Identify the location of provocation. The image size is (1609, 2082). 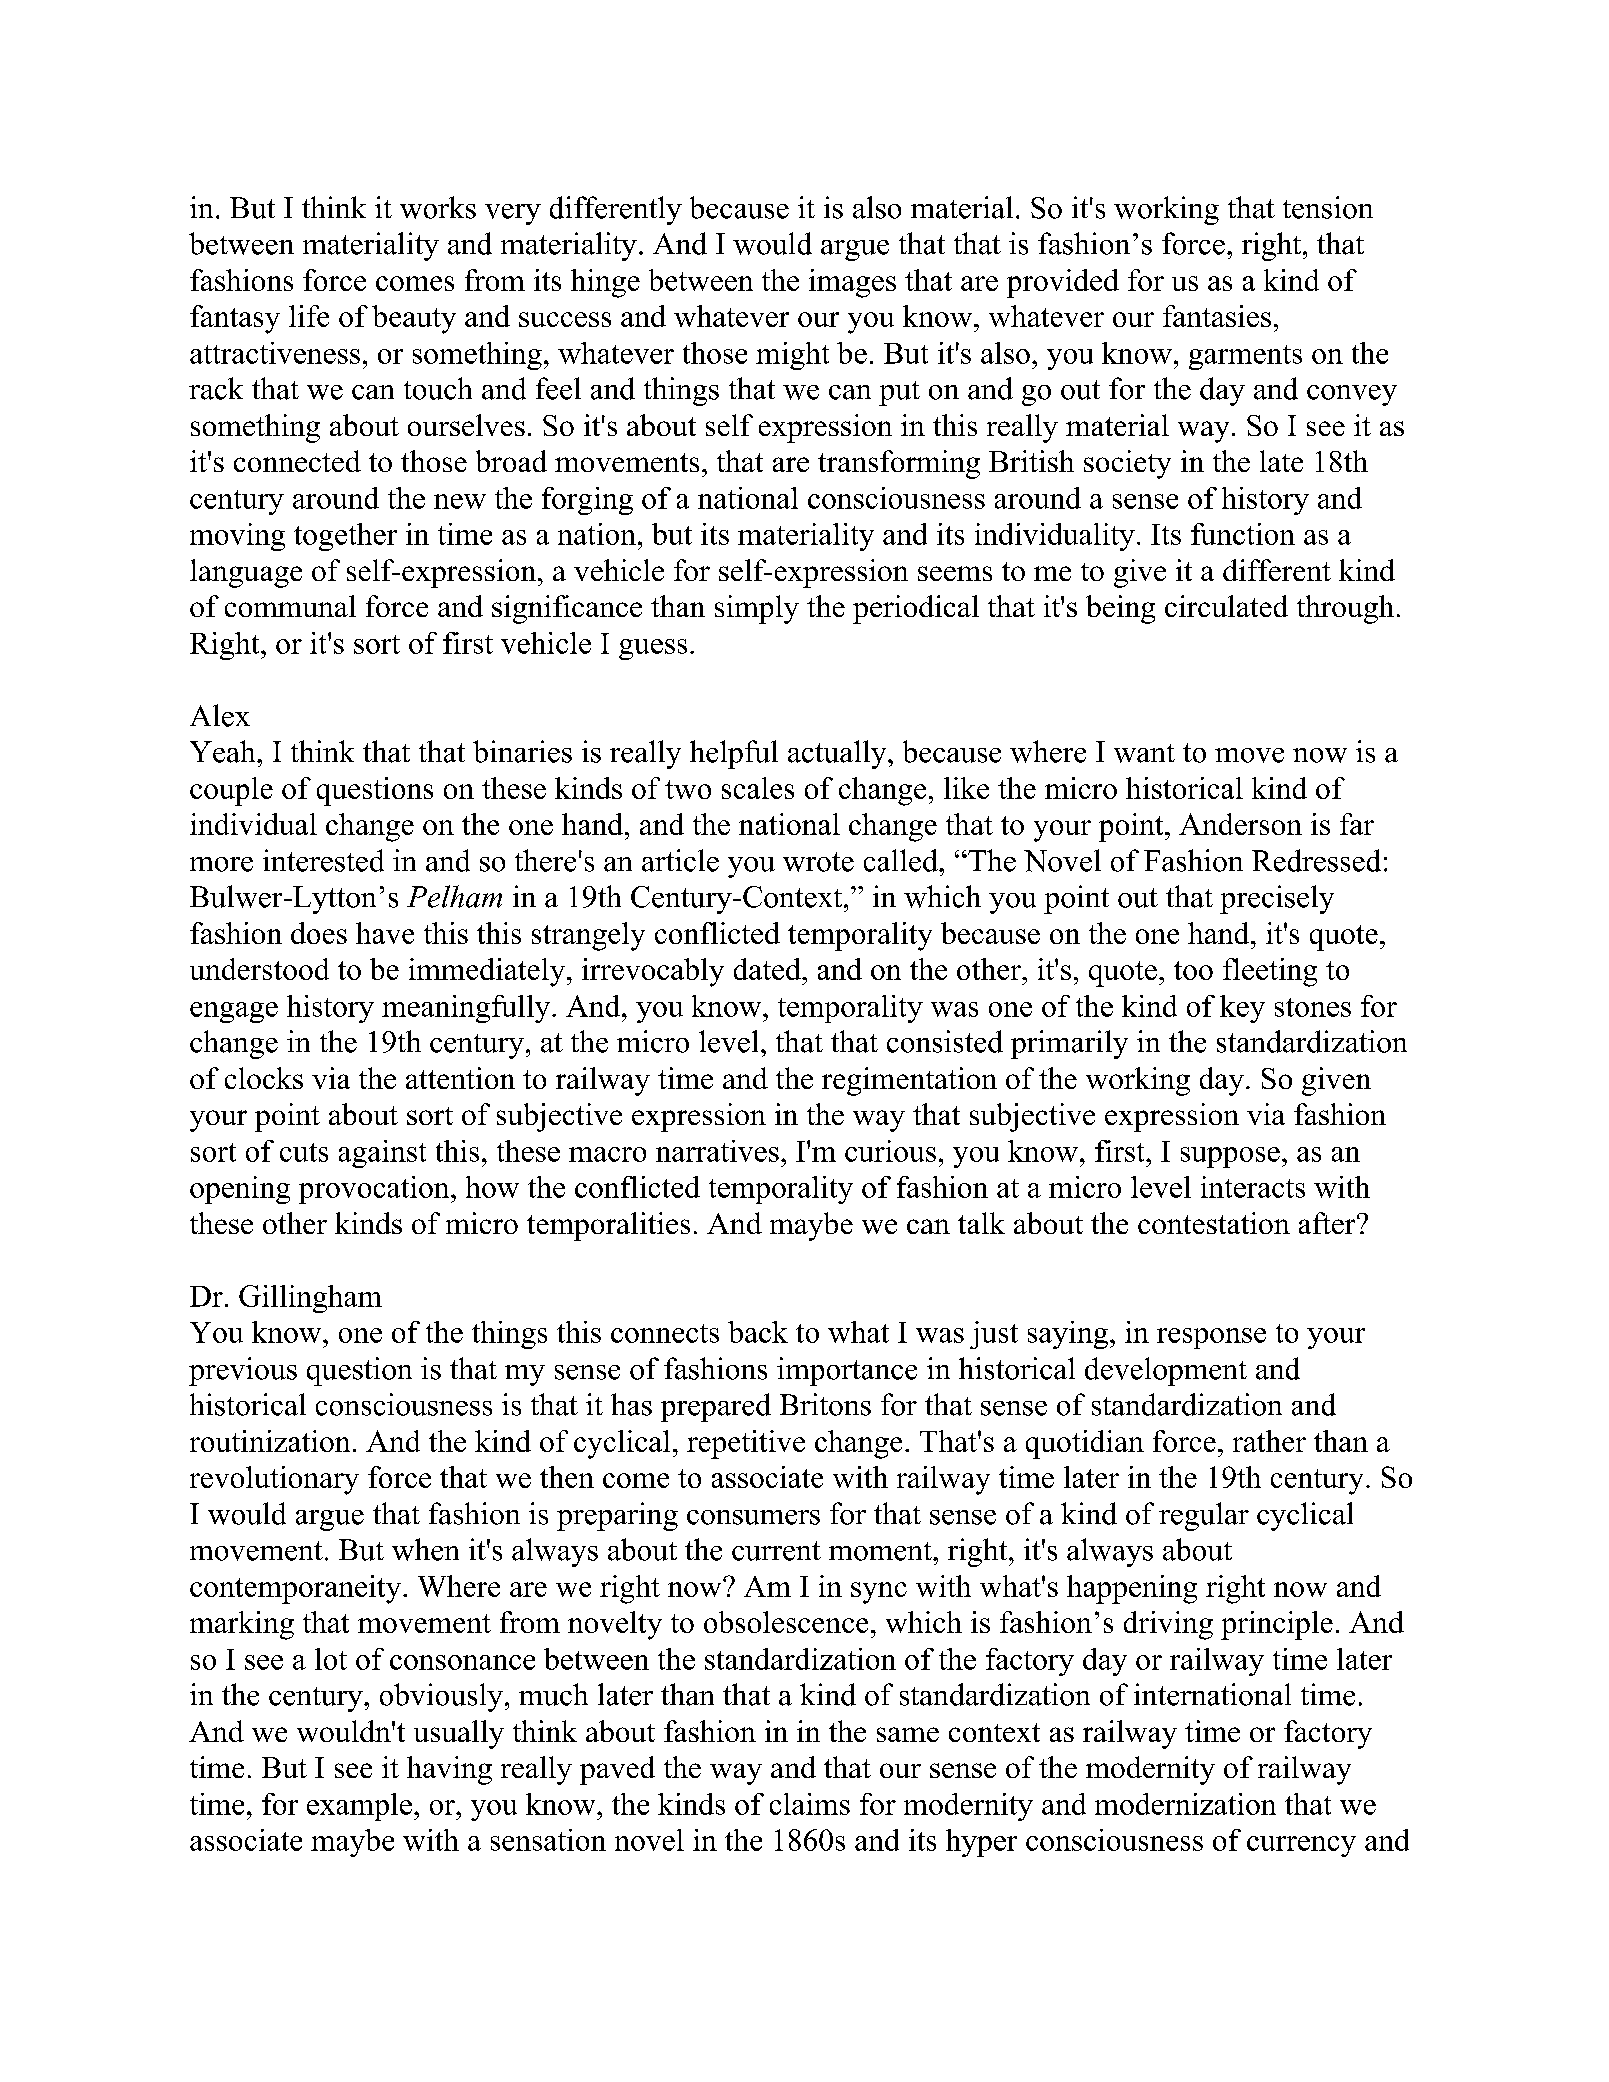
(375, 1190).
